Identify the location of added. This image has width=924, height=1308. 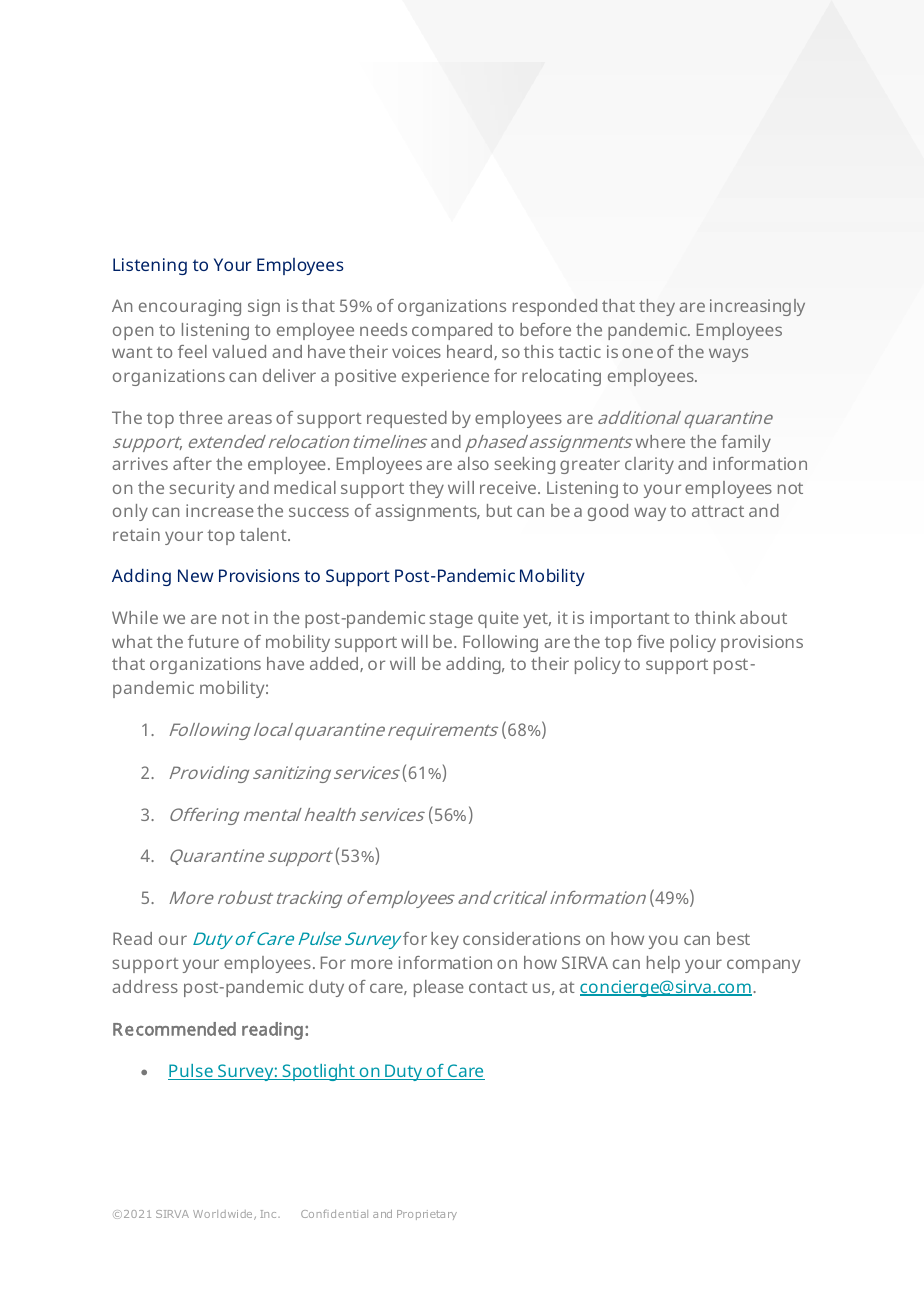
(334, 663).
